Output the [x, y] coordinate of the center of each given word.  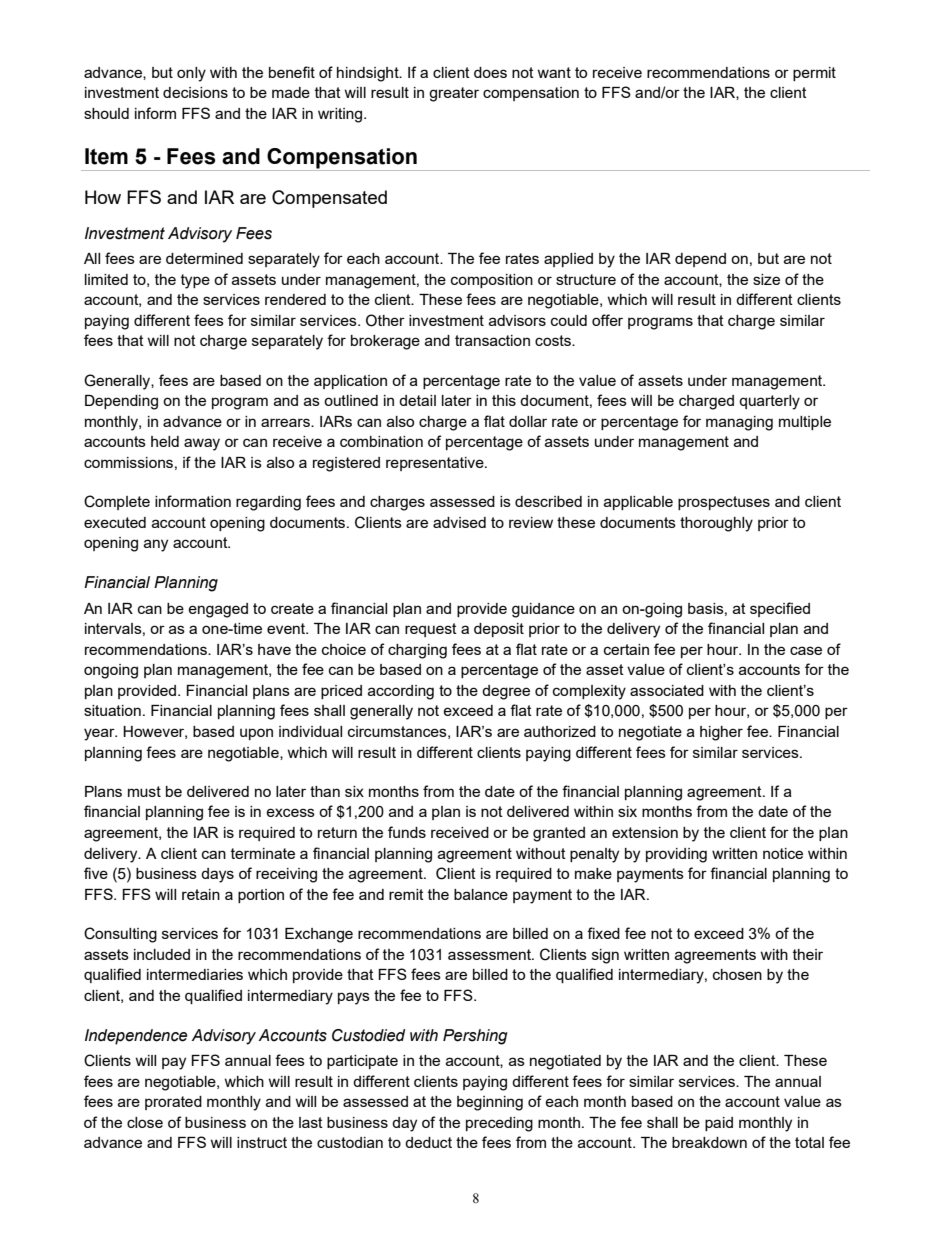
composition [492, 281]
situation [112, 710]
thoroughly [716, 524]
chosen [737, 974]
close [145, 1122]
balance [481, 894]
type [195, 281]
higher [721, 733]
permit [814, 74]
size [766, 279]
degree [506, 692]
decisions [195, 92]
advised [459, 522]
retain [201, 894]
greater [454, 94]
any [156, 545]
